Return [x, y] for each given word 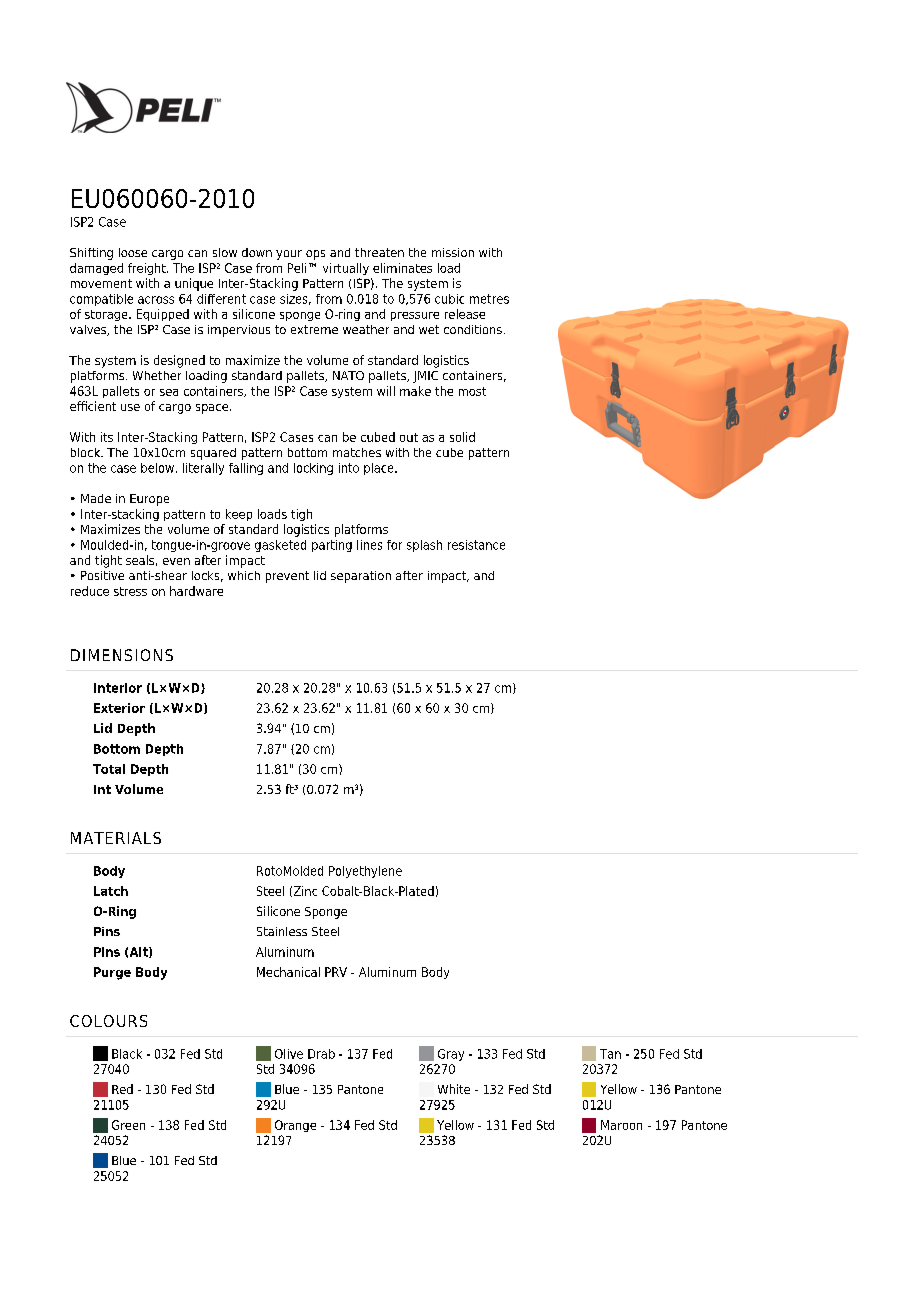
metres [489, 299]
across [156, 300]
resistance [476, 545]
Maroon [621, 1125]
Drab [321, 1054]
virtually [346, 269]
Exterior [119, 708]
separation [361, 577]
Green [128, 1125]
